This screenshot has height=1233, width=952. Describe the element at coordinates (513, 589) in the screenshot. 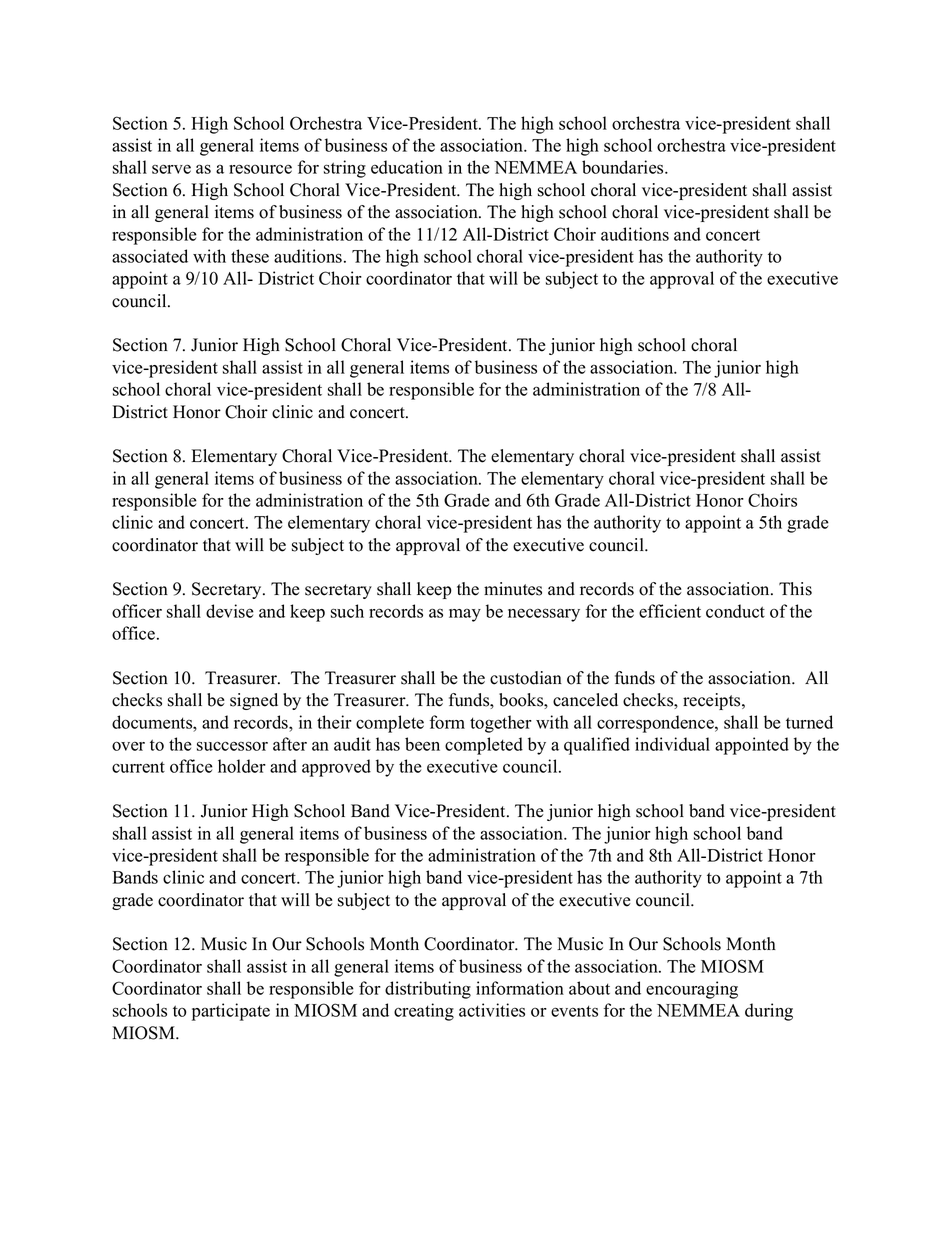

I see `minutes` at that location.
